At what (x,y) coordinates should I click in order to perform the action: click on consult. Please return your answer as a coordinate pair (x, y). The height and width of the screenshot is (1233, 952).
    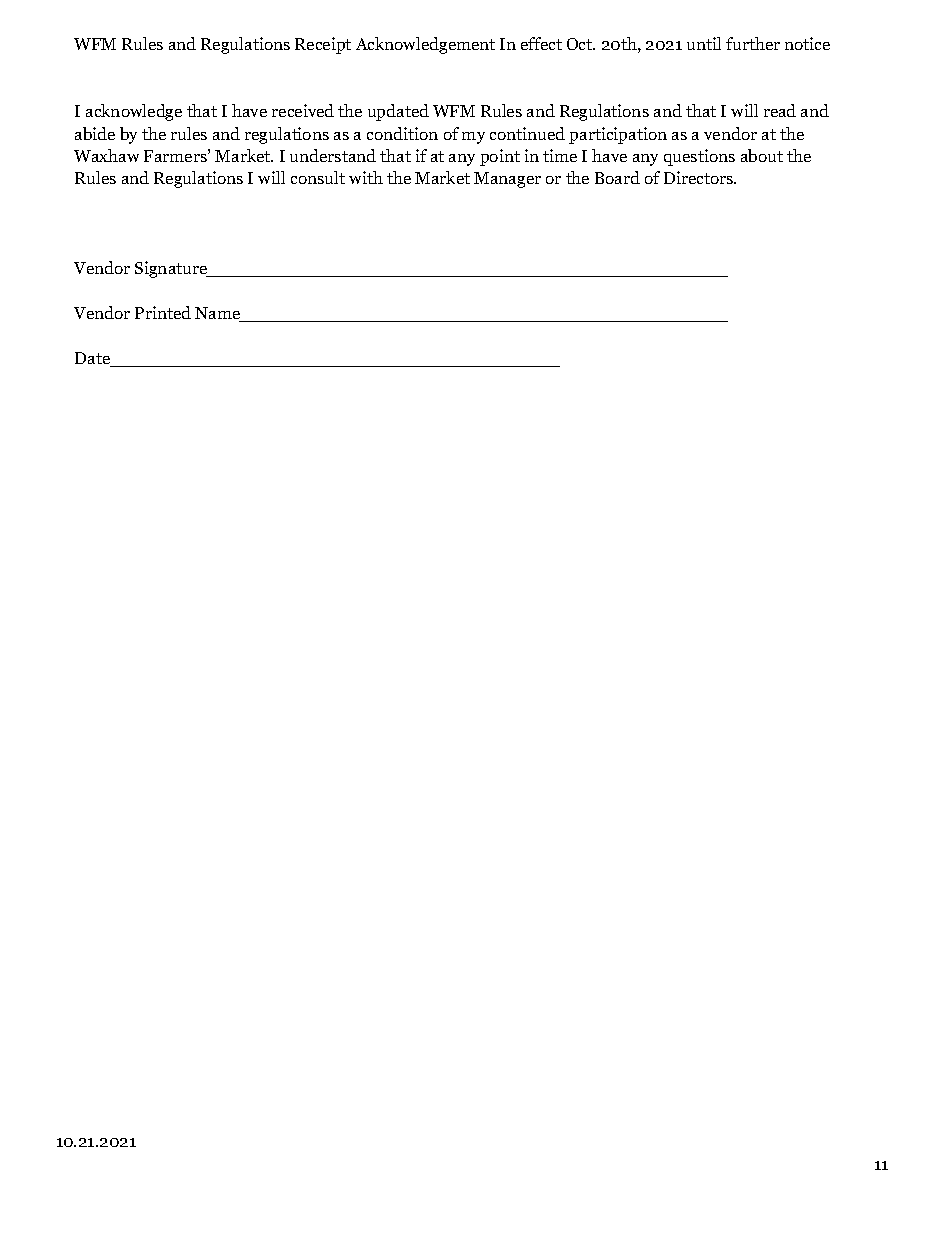
    Looking at the image, I should click on (318, 177).
